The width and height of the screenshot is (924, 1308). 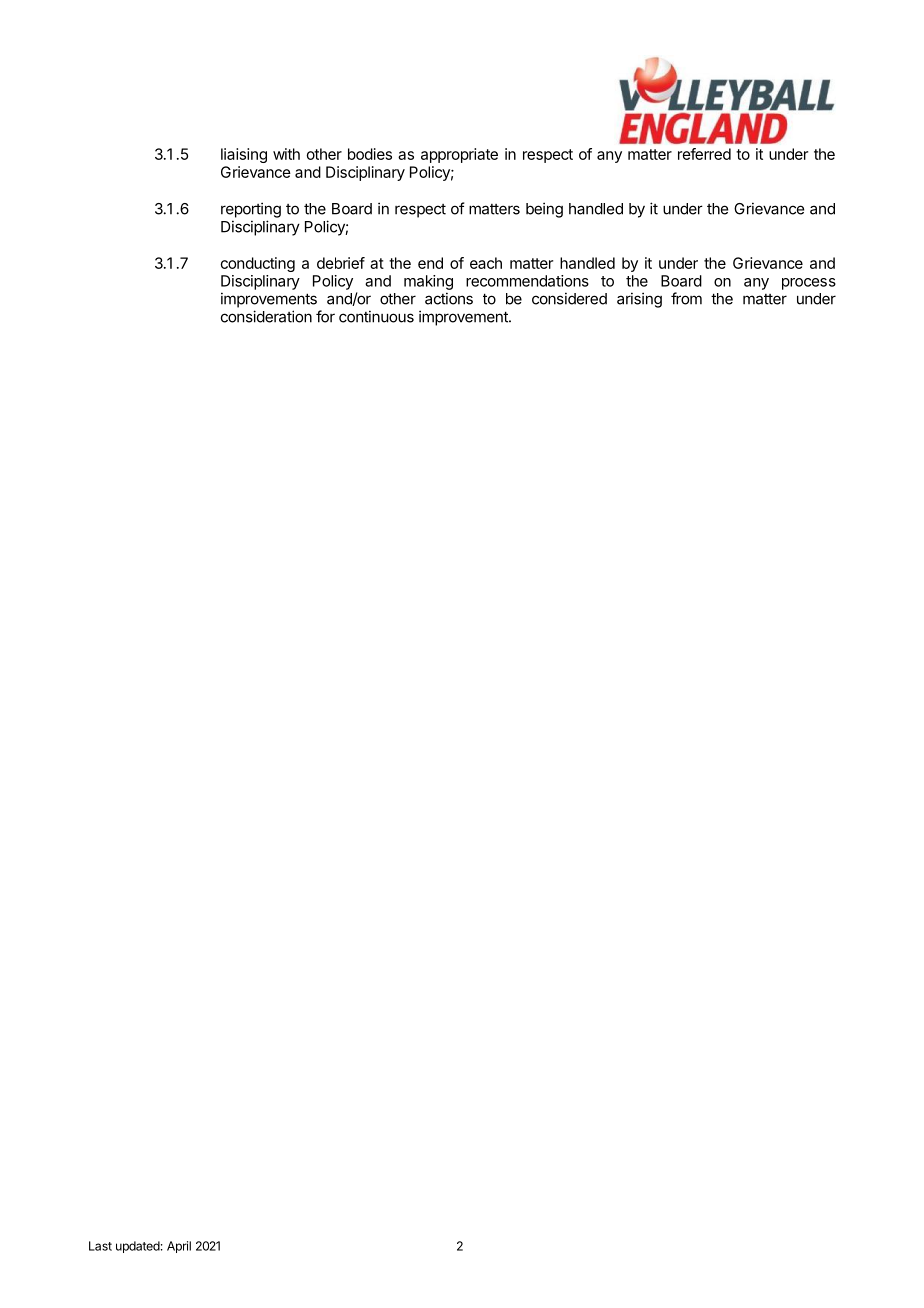 What do you see at coordinates (704, 154) in the screenshot?
I see `referred` at bounding box center [704, 154].
